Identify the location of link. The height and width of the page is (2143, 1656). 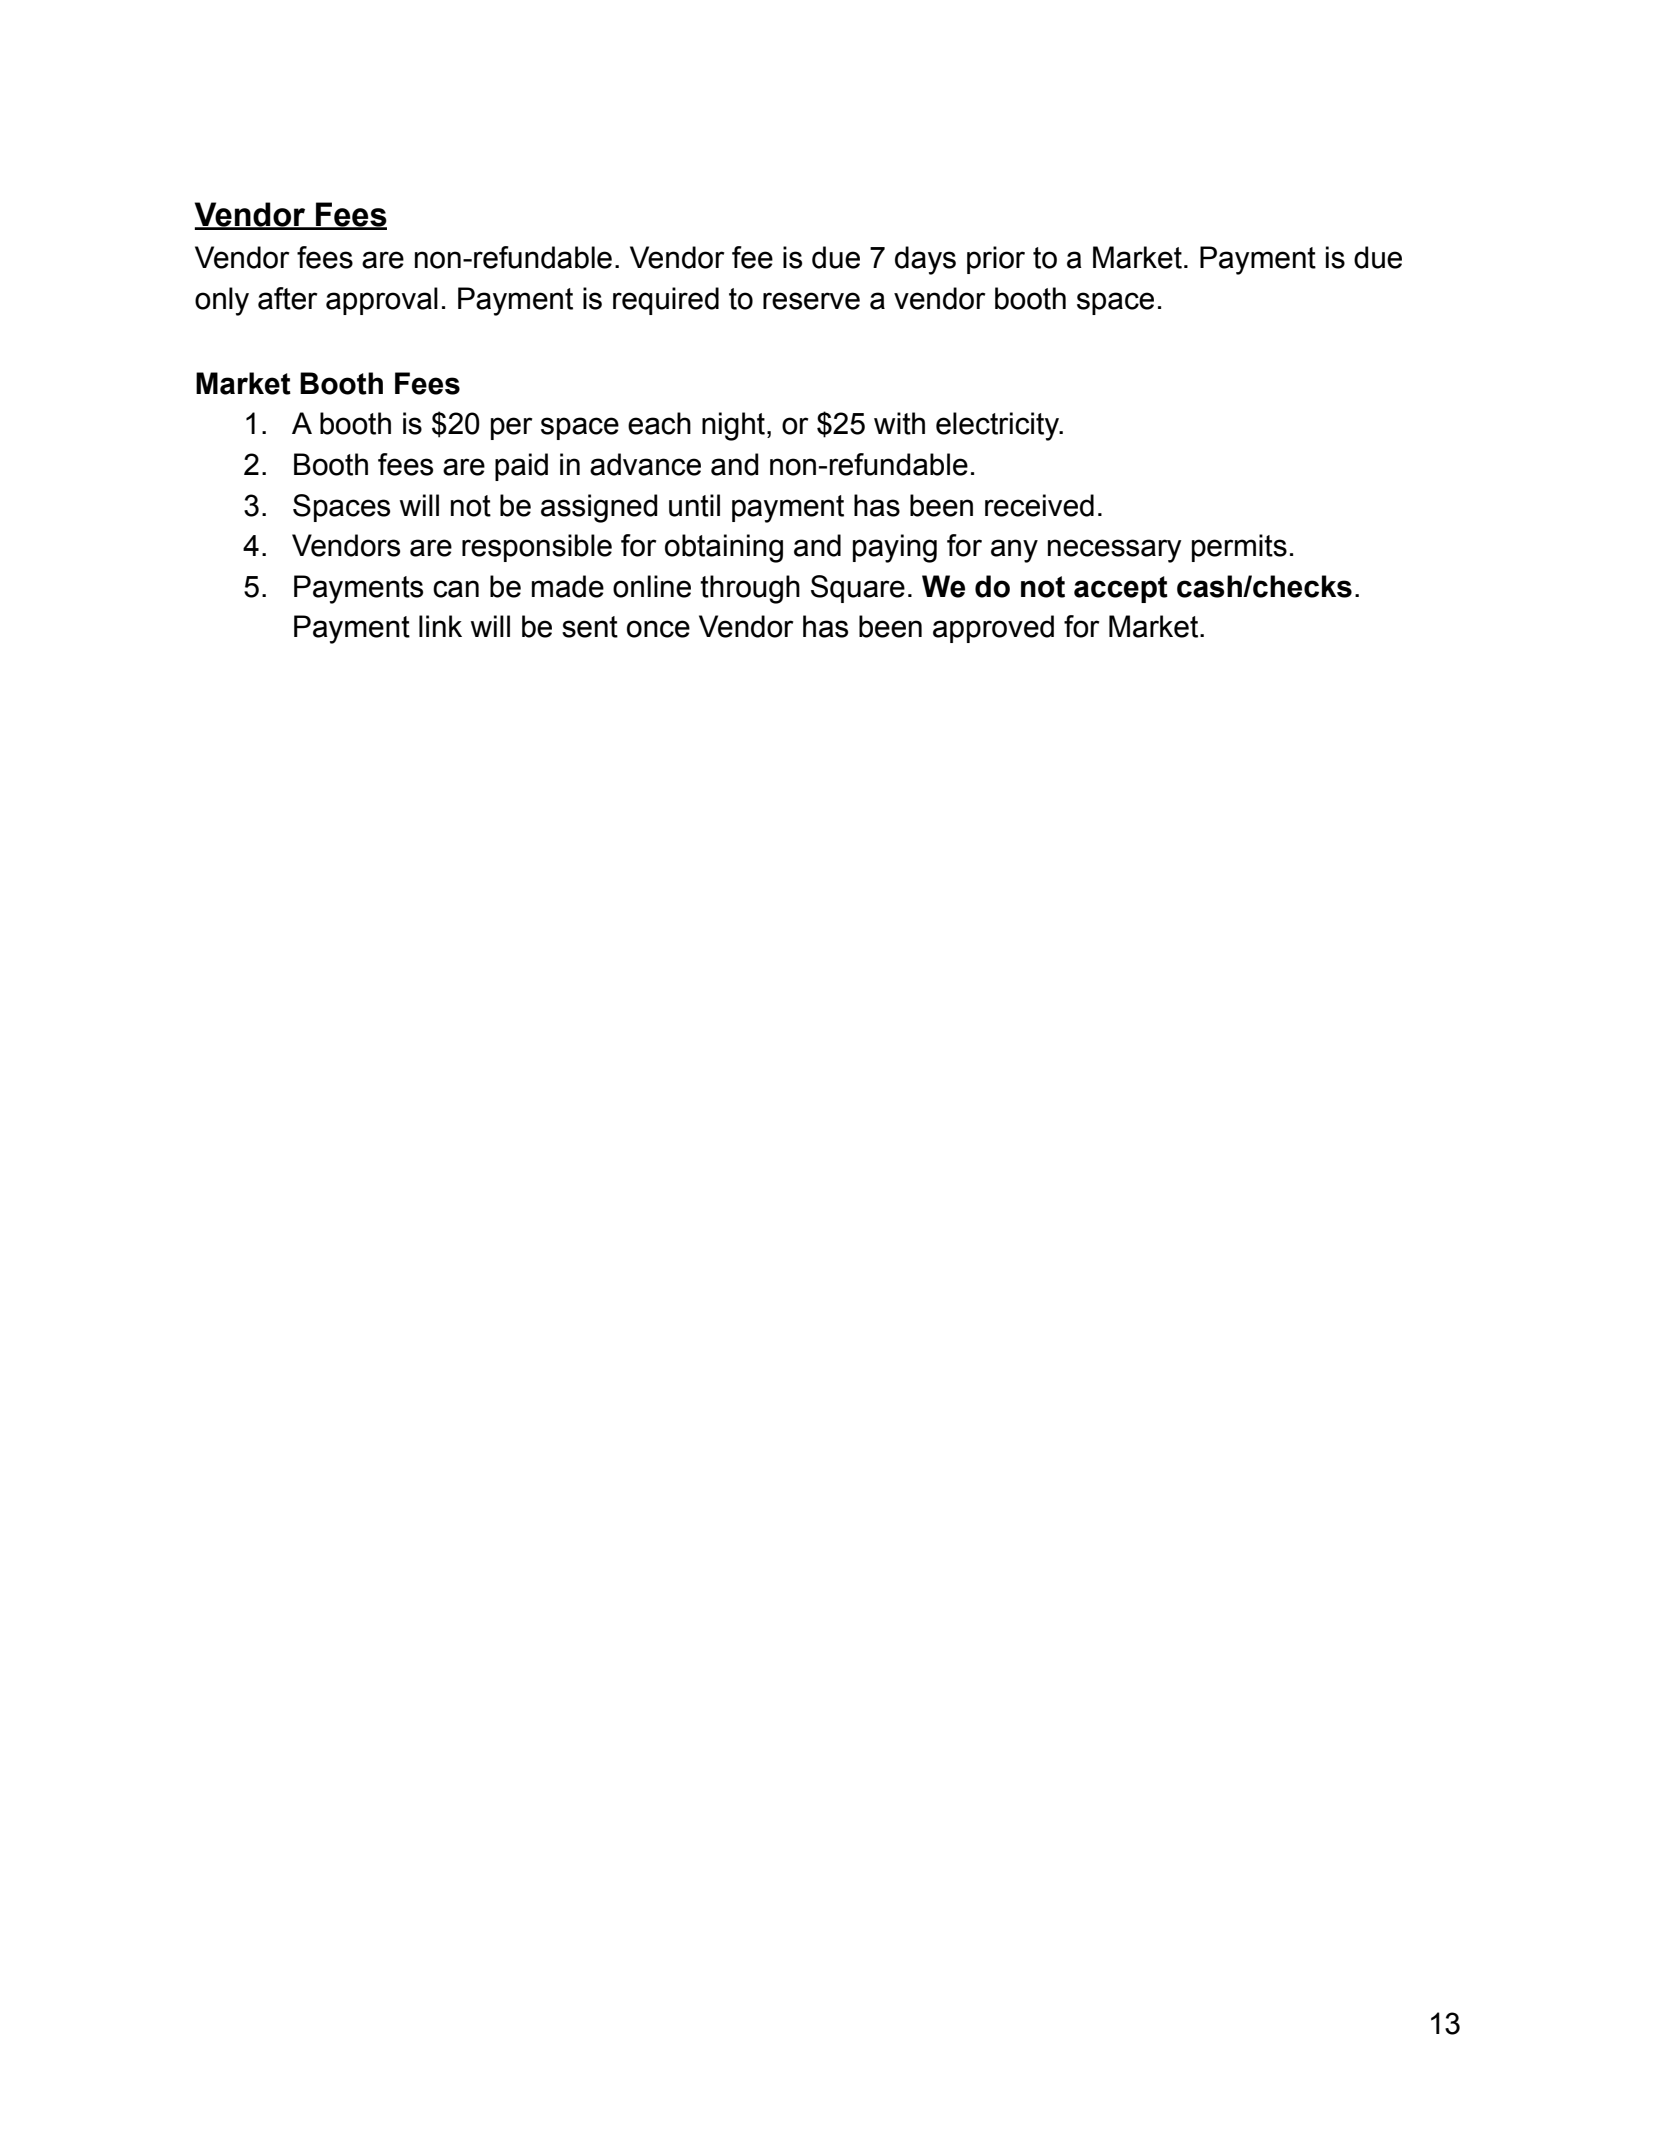
(440, 626).
